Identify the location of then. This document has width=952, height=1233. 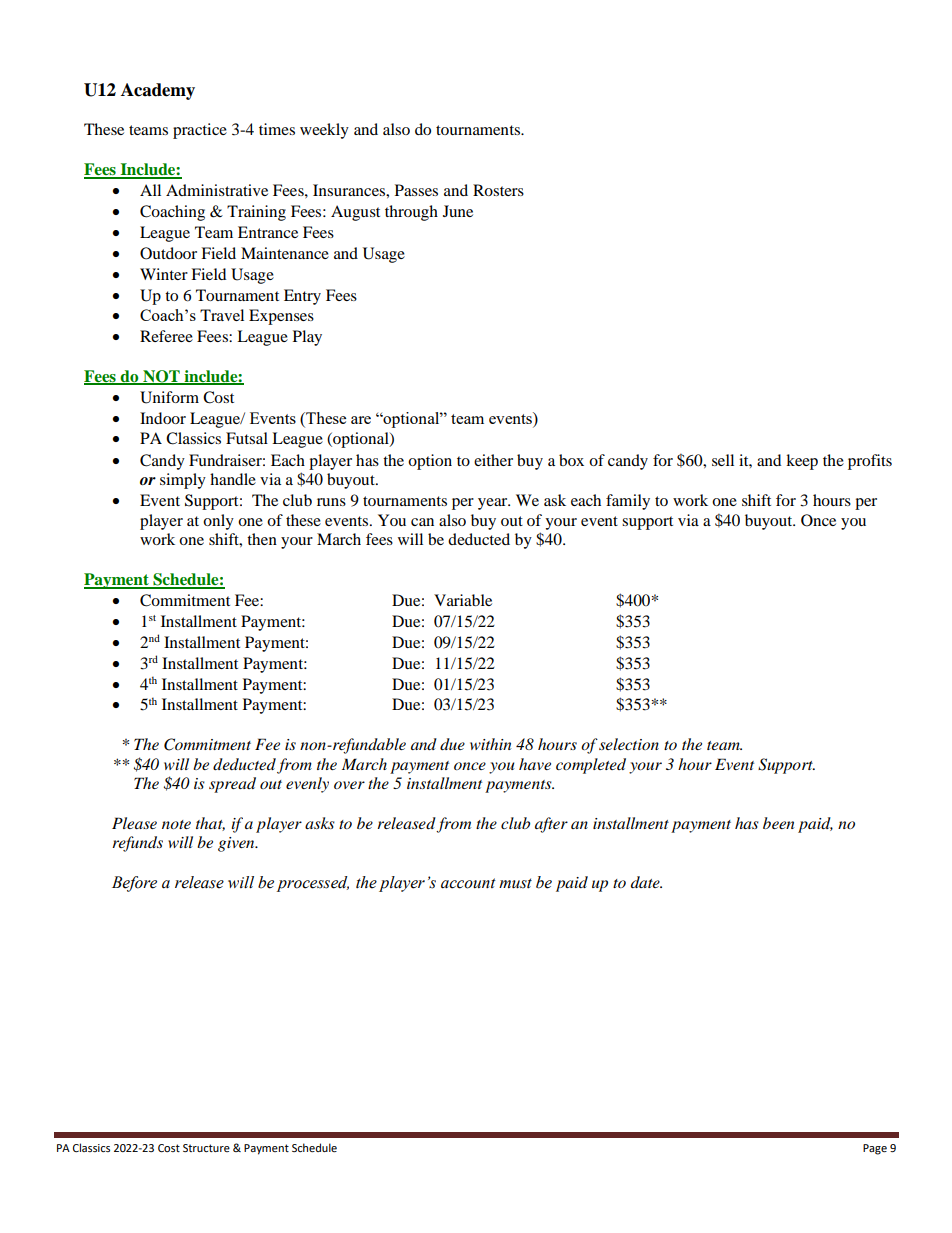
(262, 539).
